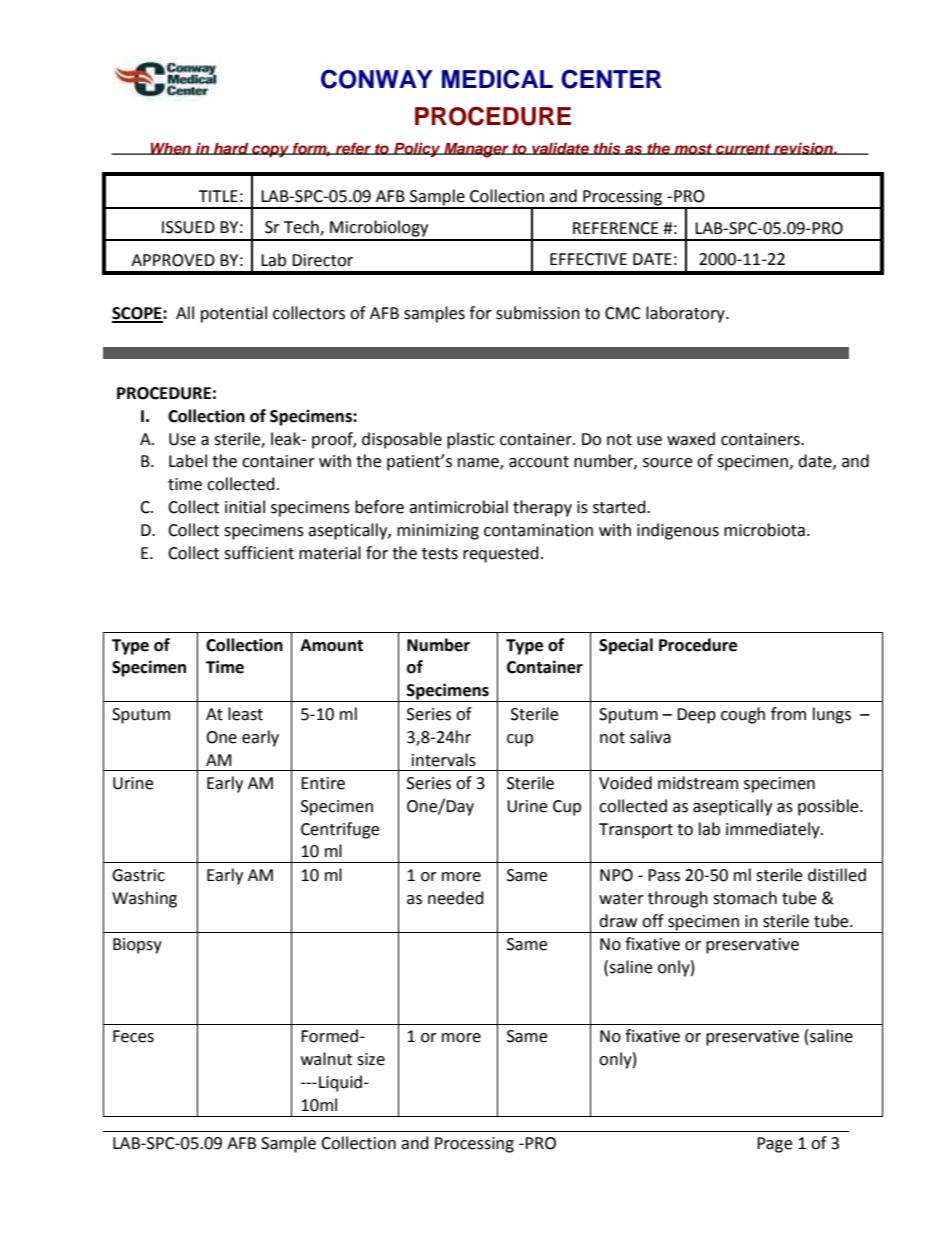  What do you see at coordinates (471, 440) in the screenshot?
I see `plastic` at bounding box center [471, 440].
